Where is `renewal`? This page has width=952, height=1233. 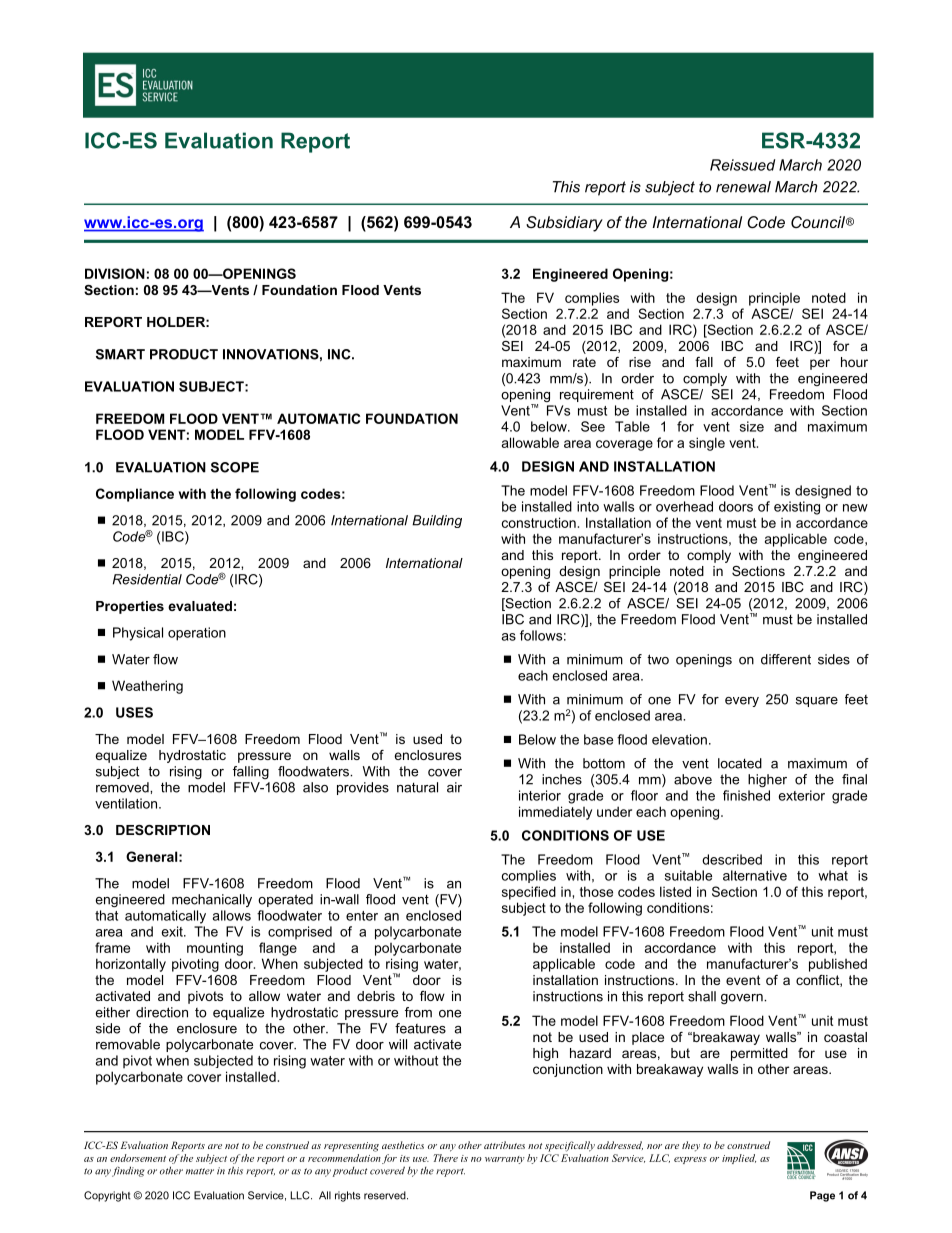 renewal is located at coordinates (743, 187).
